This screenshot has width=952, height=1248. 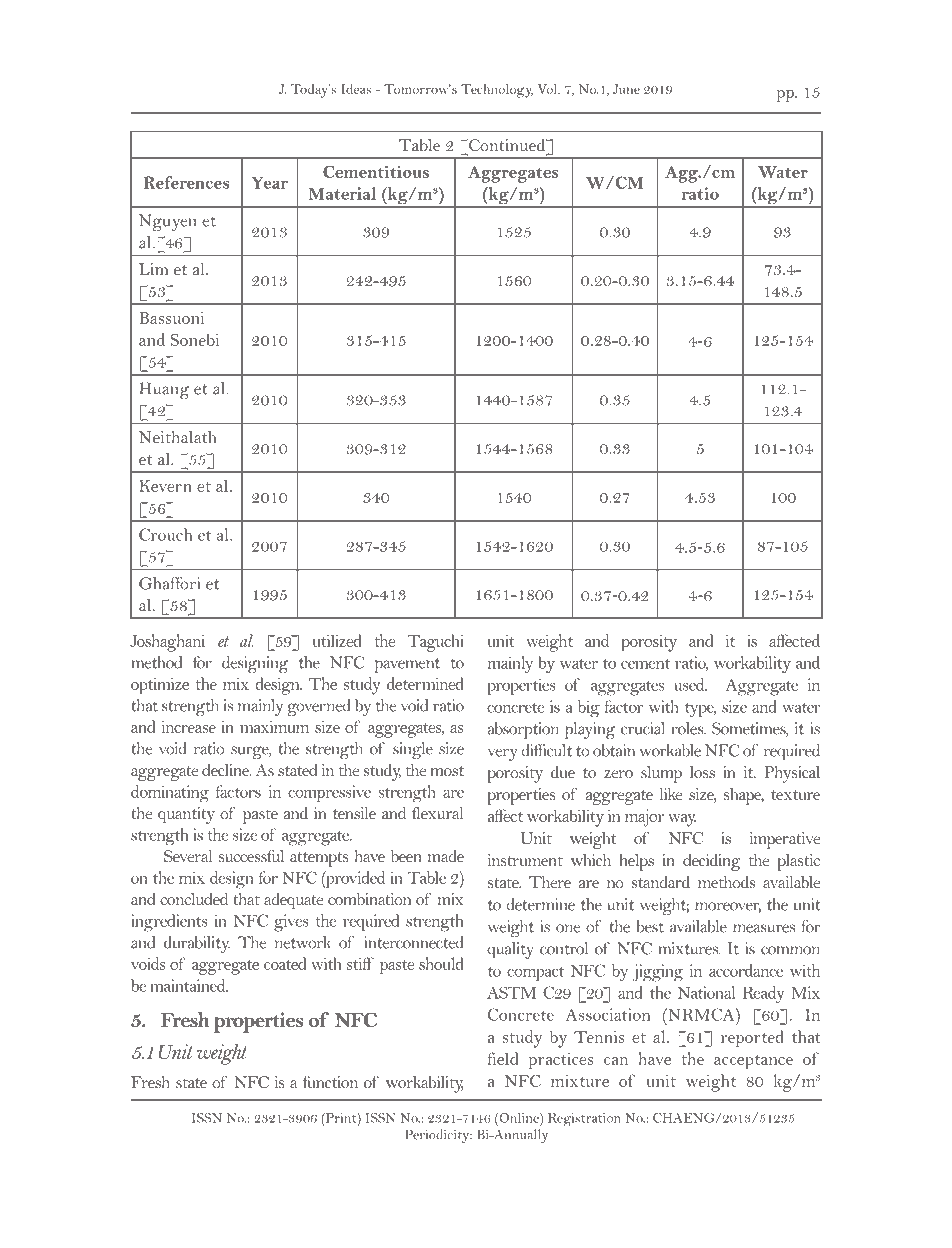 What do you see at coordinates (690, 684) in the screenshot?
I see `used` at bounding box center [690, 684].
